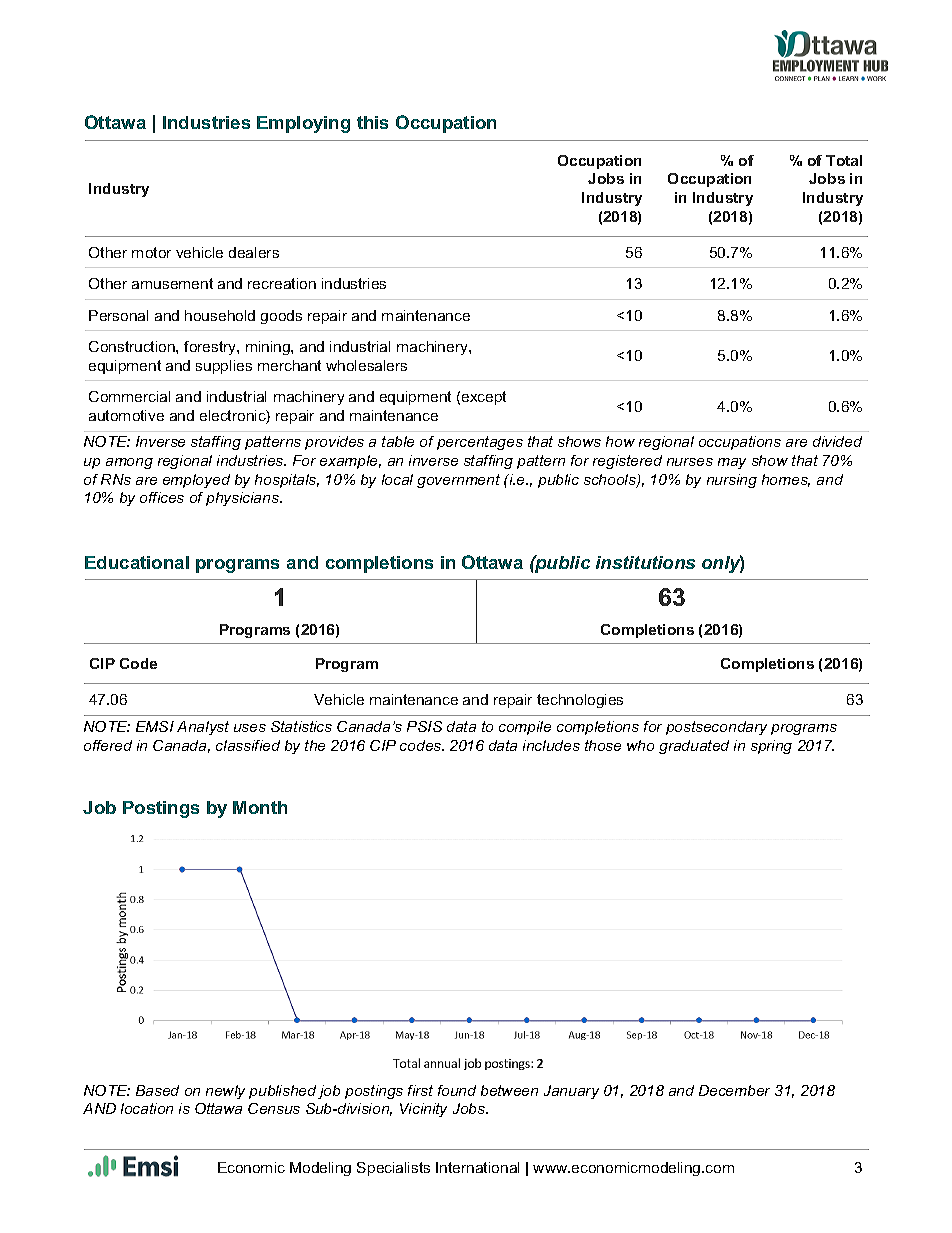 The height and width of the page is (1233, 952). I want to click on location, so click(147, 1108).
